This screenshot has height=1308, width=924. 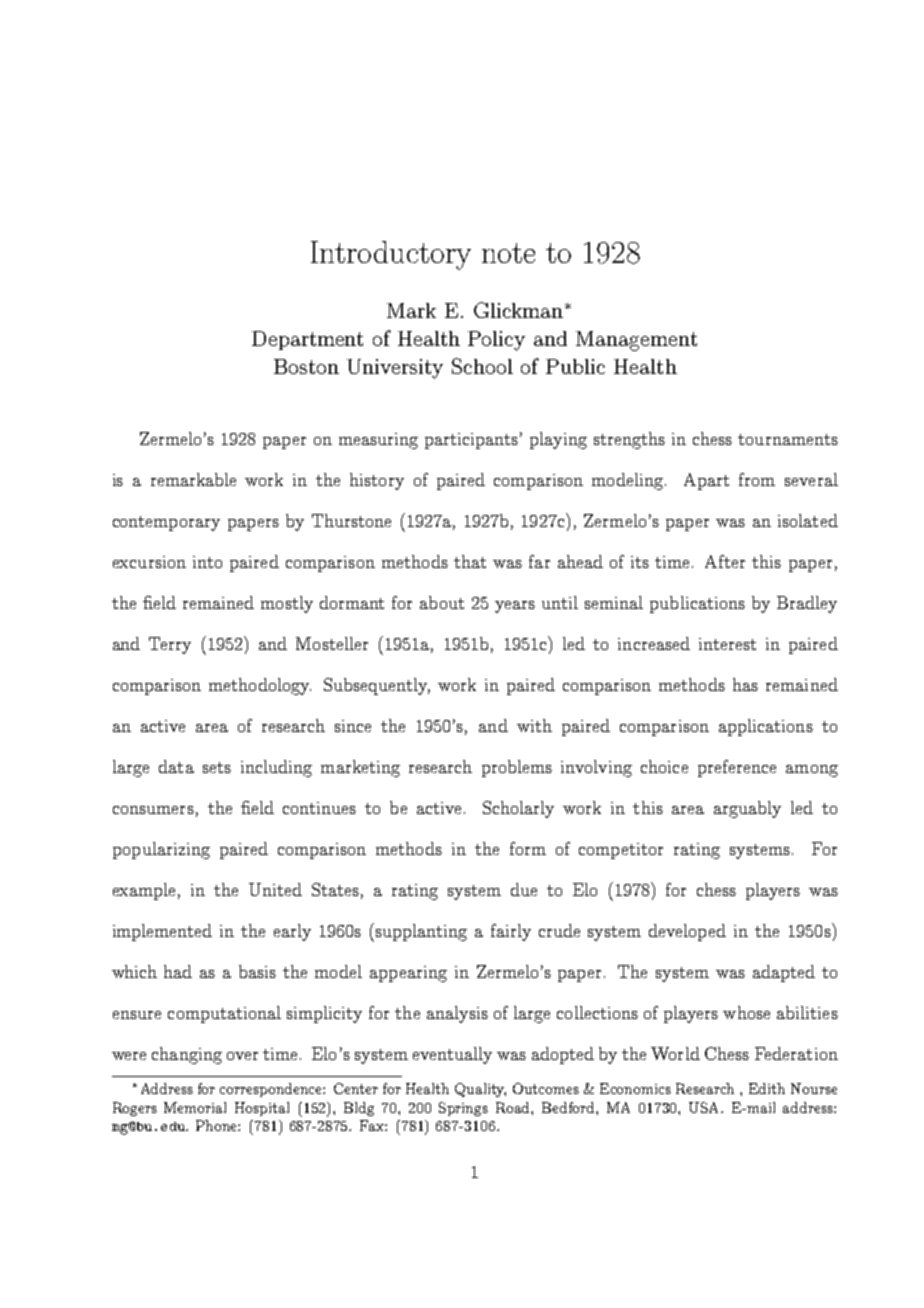 I want to click on has, so click(x=745, y=684).
